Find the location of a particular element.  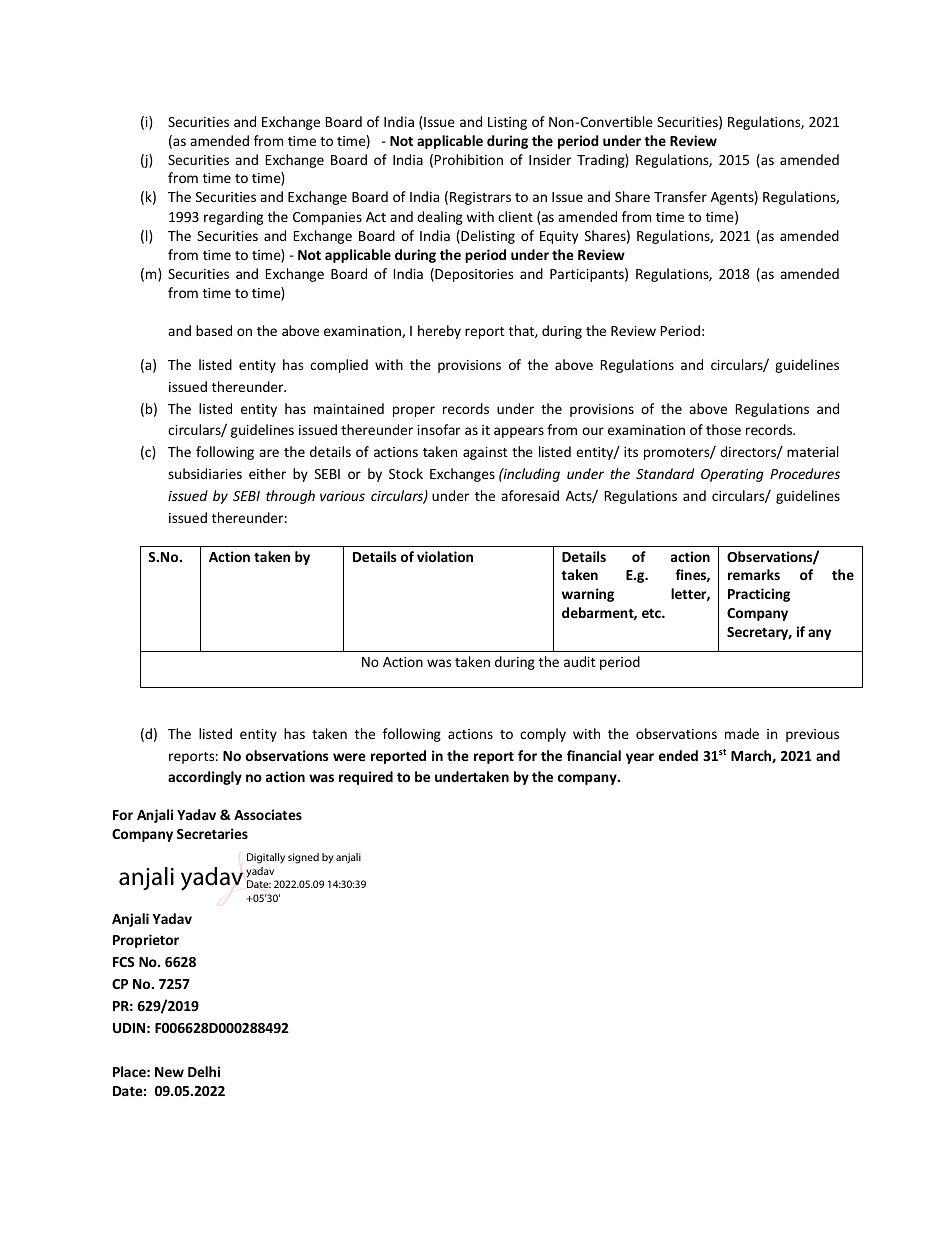

through is located at coordinates (290, 497).
